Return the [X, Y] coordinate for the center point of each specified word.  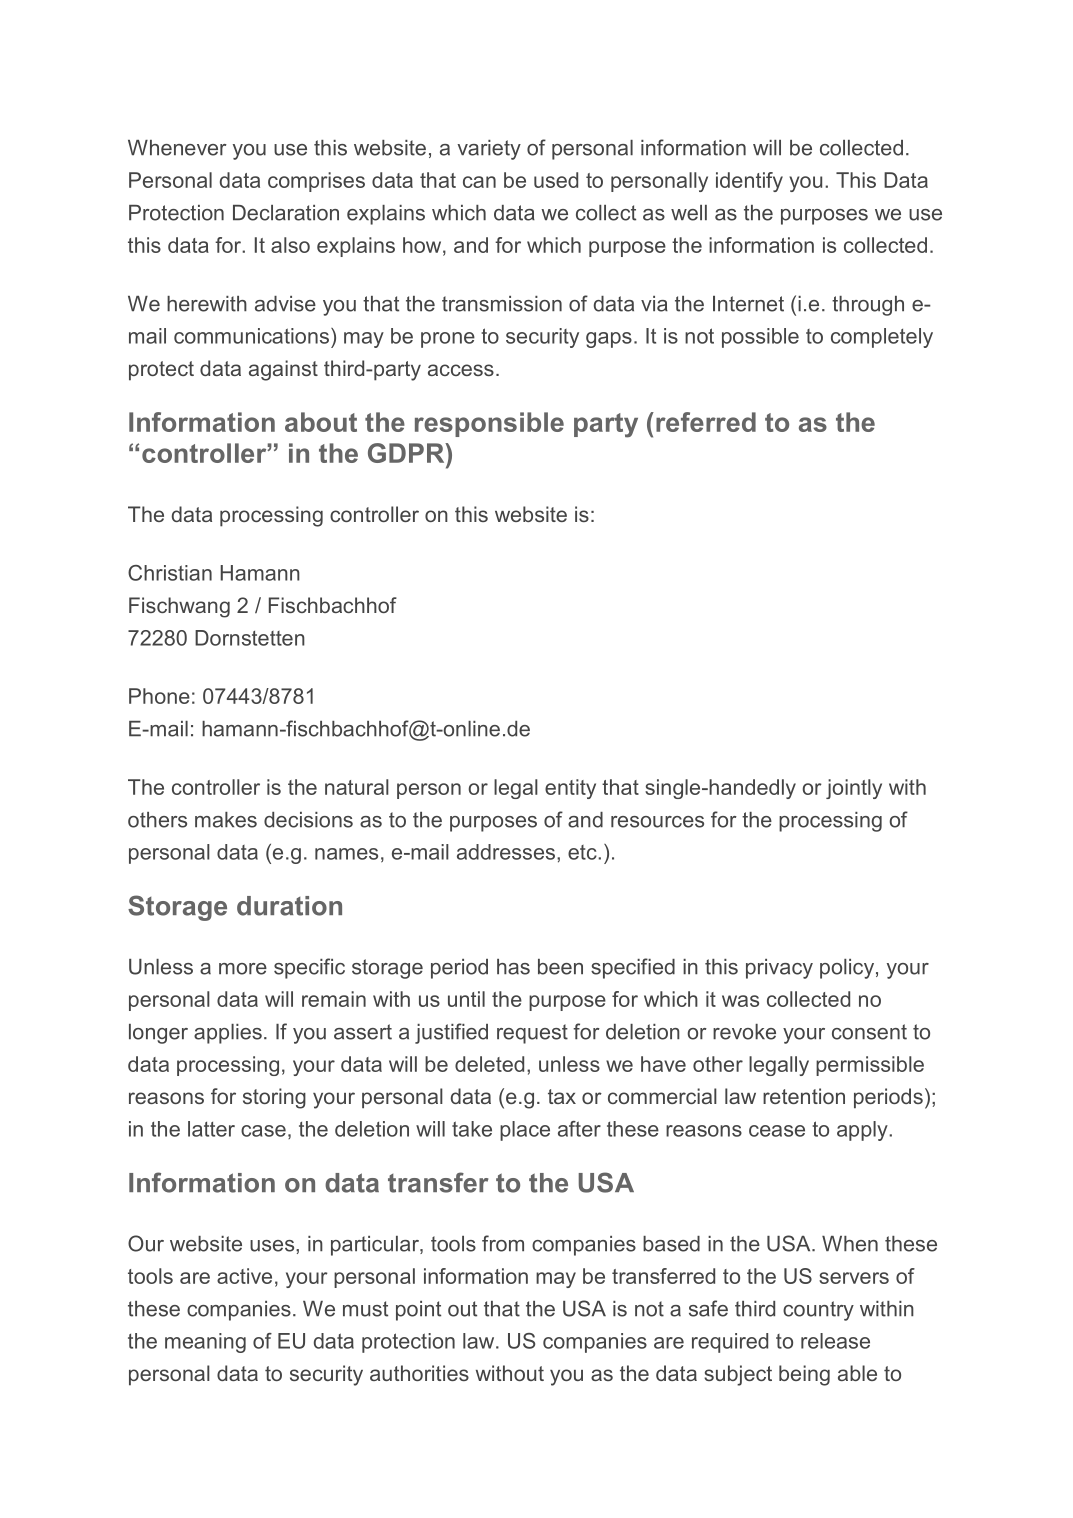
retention [804, 1096]
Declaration [286, 213]
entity [570, 789]
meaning [205, 1343]
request [532, 1034]
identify [749, 182]
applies [228, 1034]
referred [706, 422]
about [321, 422]
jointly [854, 789]
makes [226, 820]
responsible [489, 424]
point [418, 1311]
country [818, 1311]
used [556, 180]
